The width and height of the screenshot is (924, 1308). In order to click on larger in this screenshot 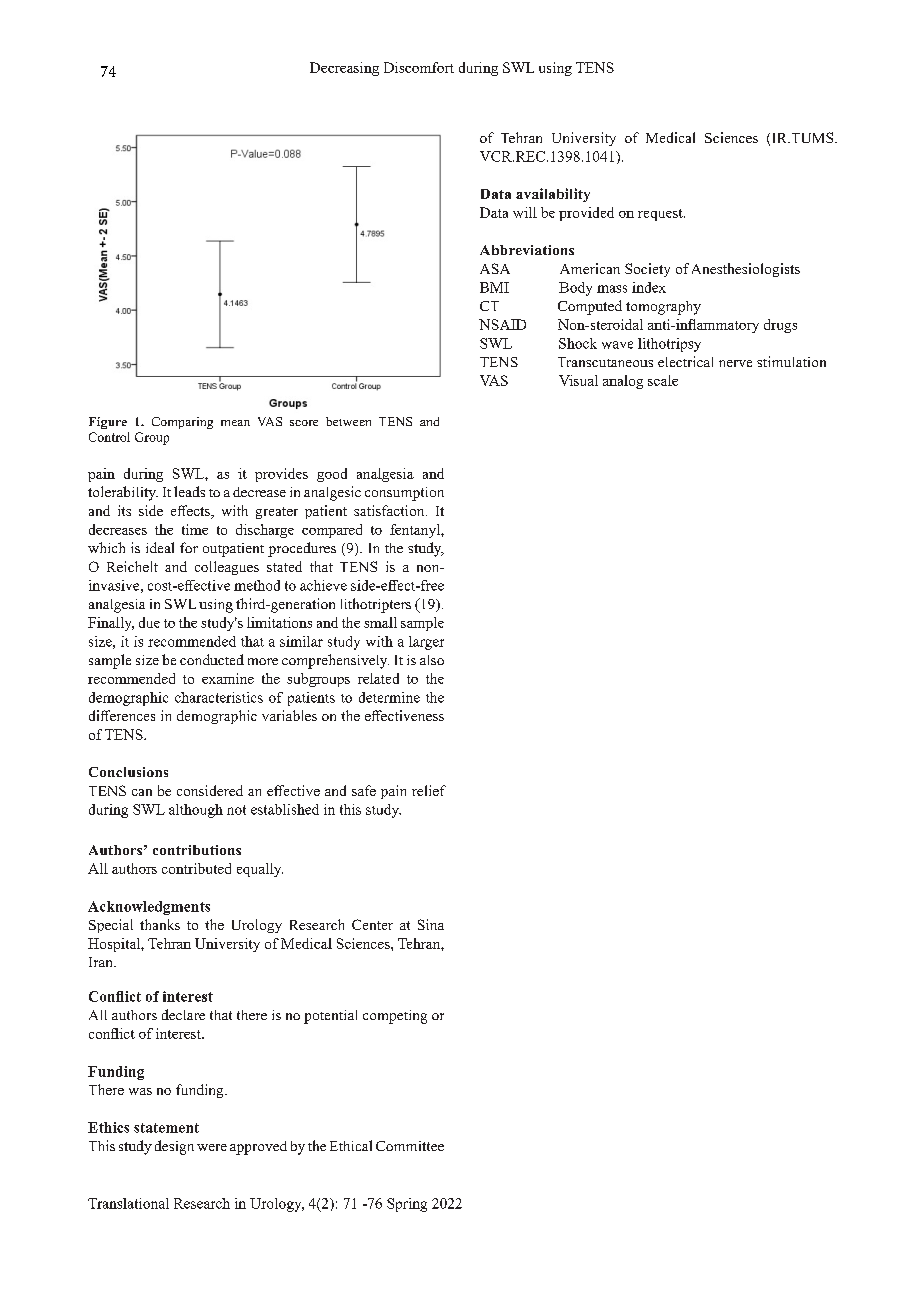, I will do `click(426, 643)`.
